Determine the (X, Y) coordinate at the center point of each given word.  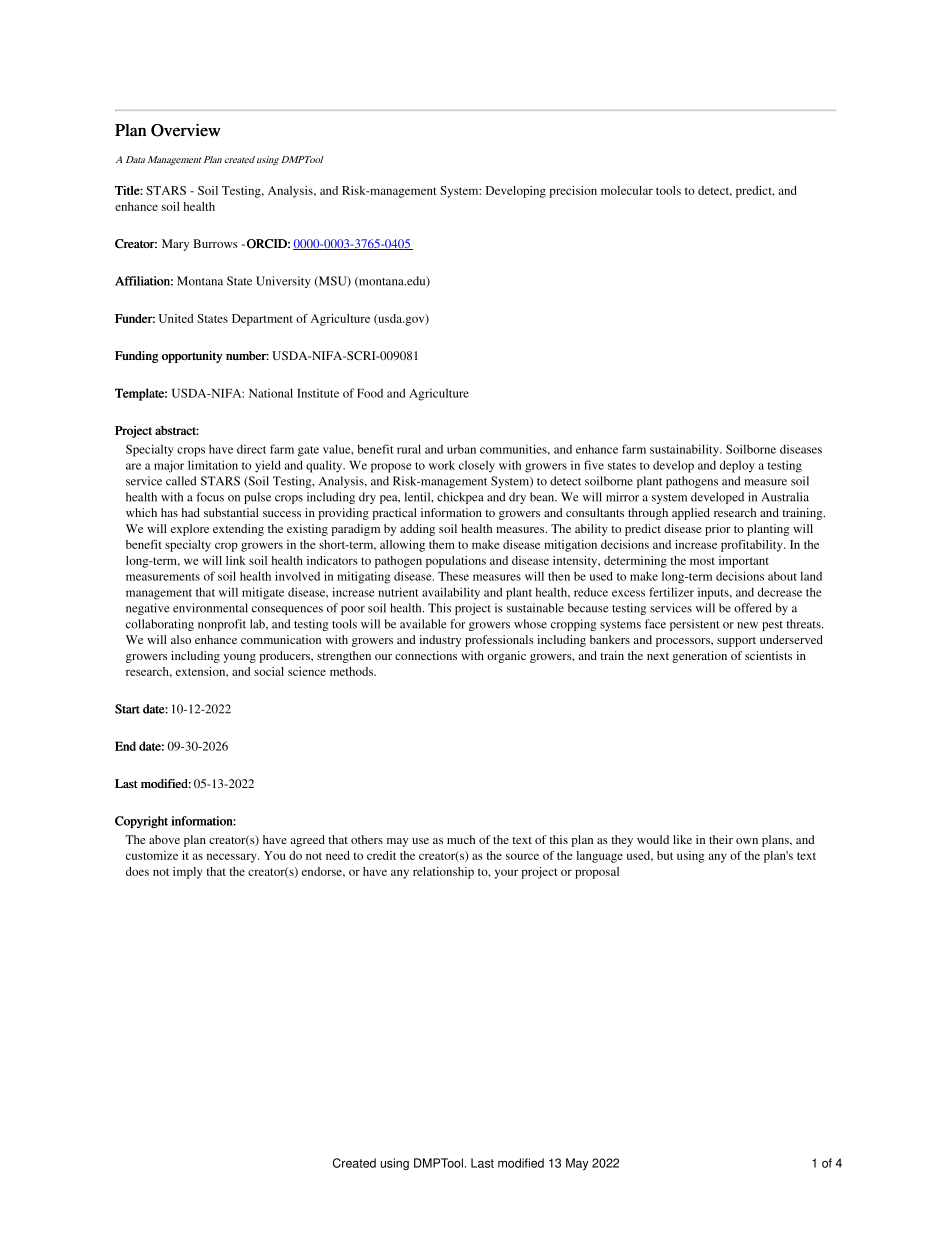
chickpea (460, 498)
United (176, 318)
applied (691, 514)
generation (699, 657)
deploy (737, 466)
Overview (186, 130)
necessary (233, 858)
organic (506, 657)
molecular (627, 190)
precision (573, 192)
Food (370, 393)
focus (210, 497)
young (240, 658)
